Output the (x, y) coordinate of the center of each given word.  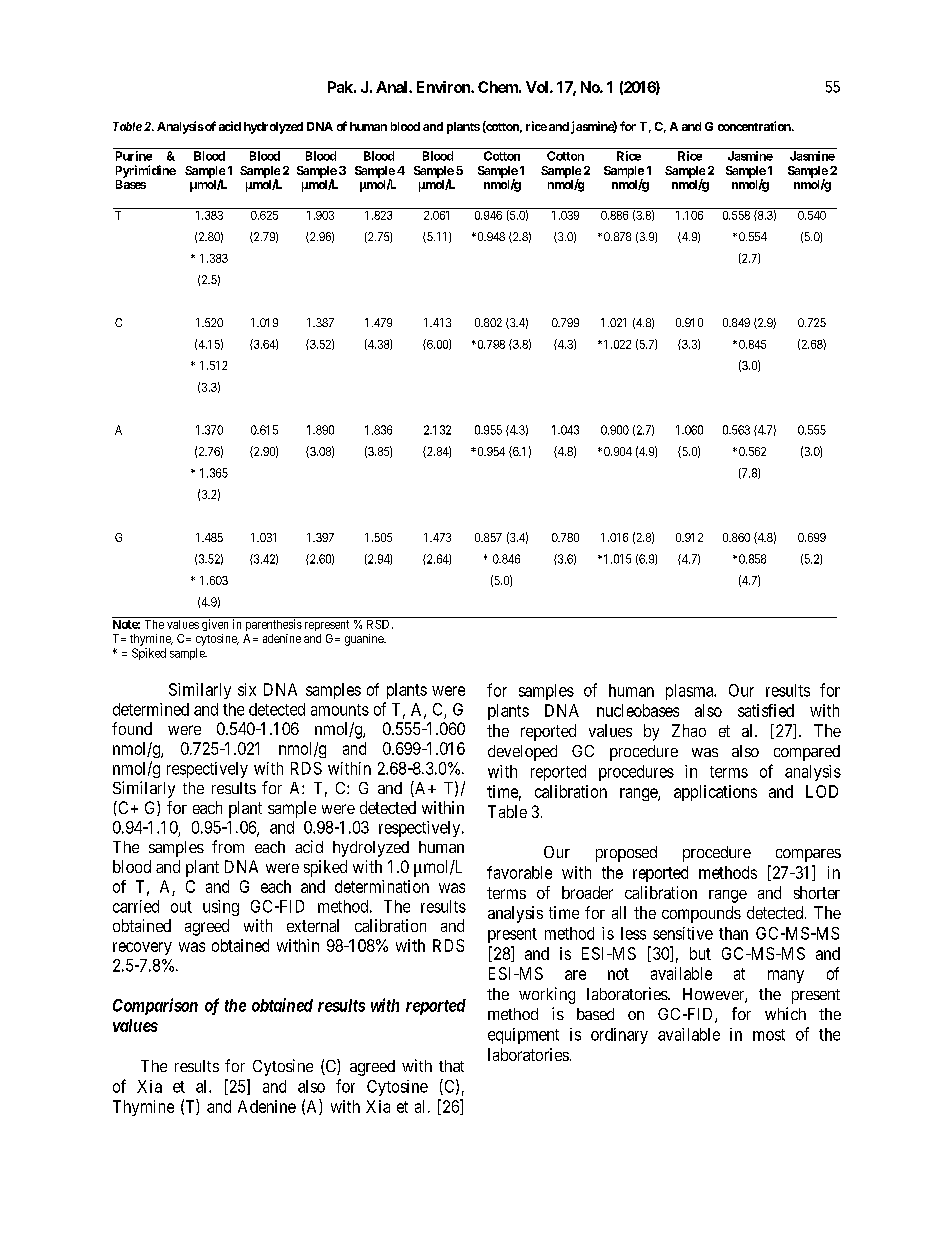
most (769, 1035)
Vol (538, 87)
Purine (134, 156)
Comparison (155, 1006)
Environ (444, 87)
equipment (523, 1036)
